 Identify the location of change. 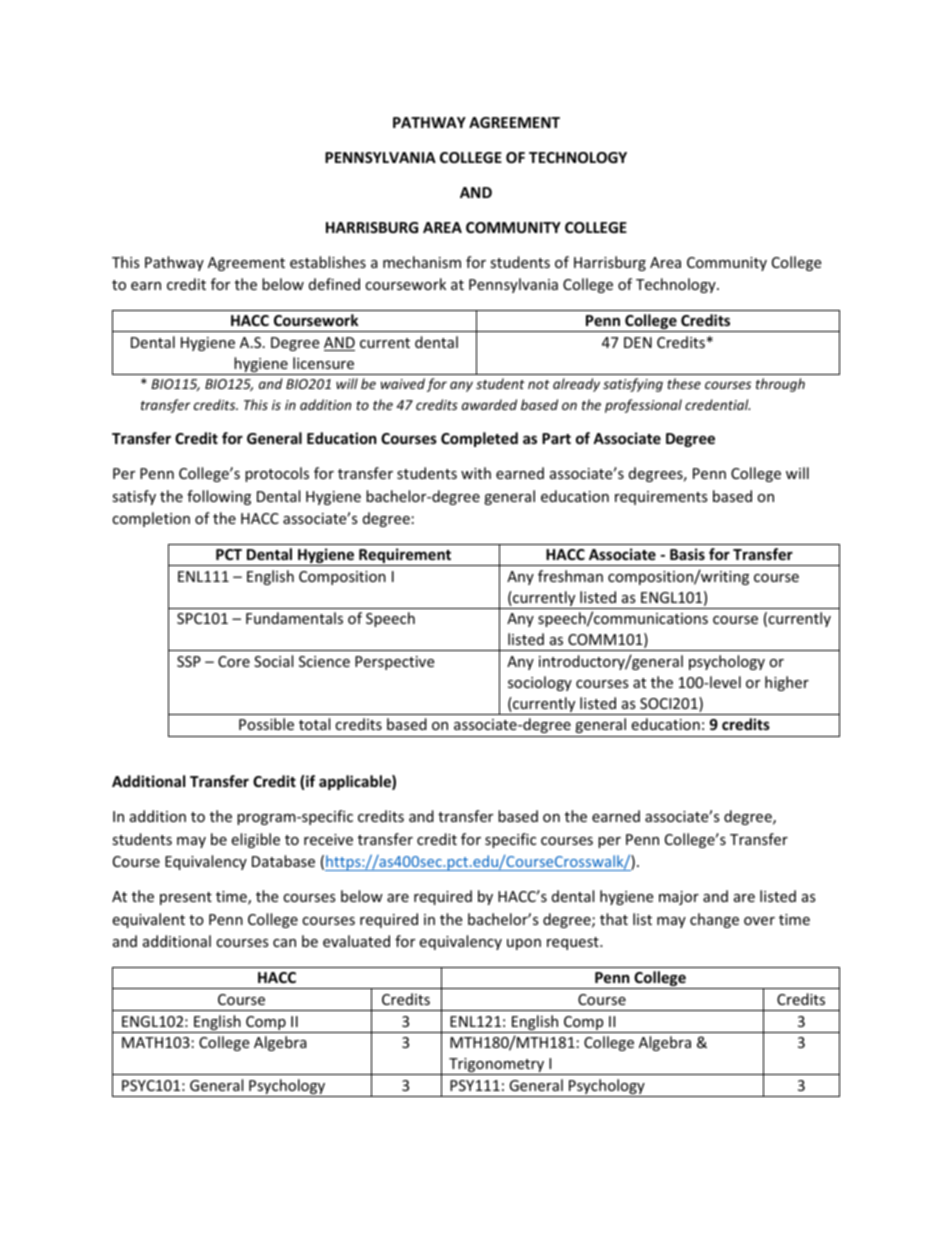
(714, 920).
